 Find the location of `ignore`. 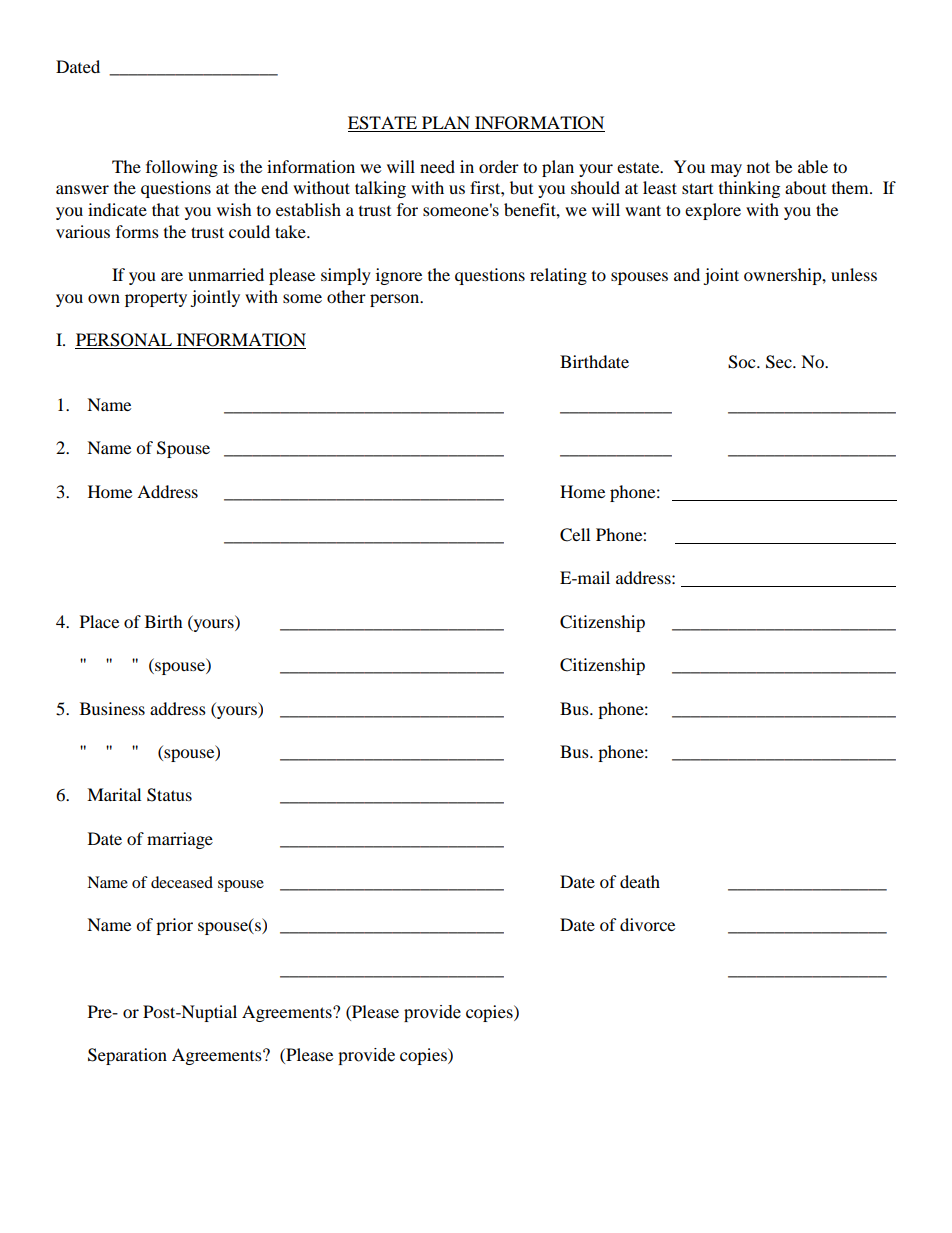

ignore is located at coordinates (399, 276).
